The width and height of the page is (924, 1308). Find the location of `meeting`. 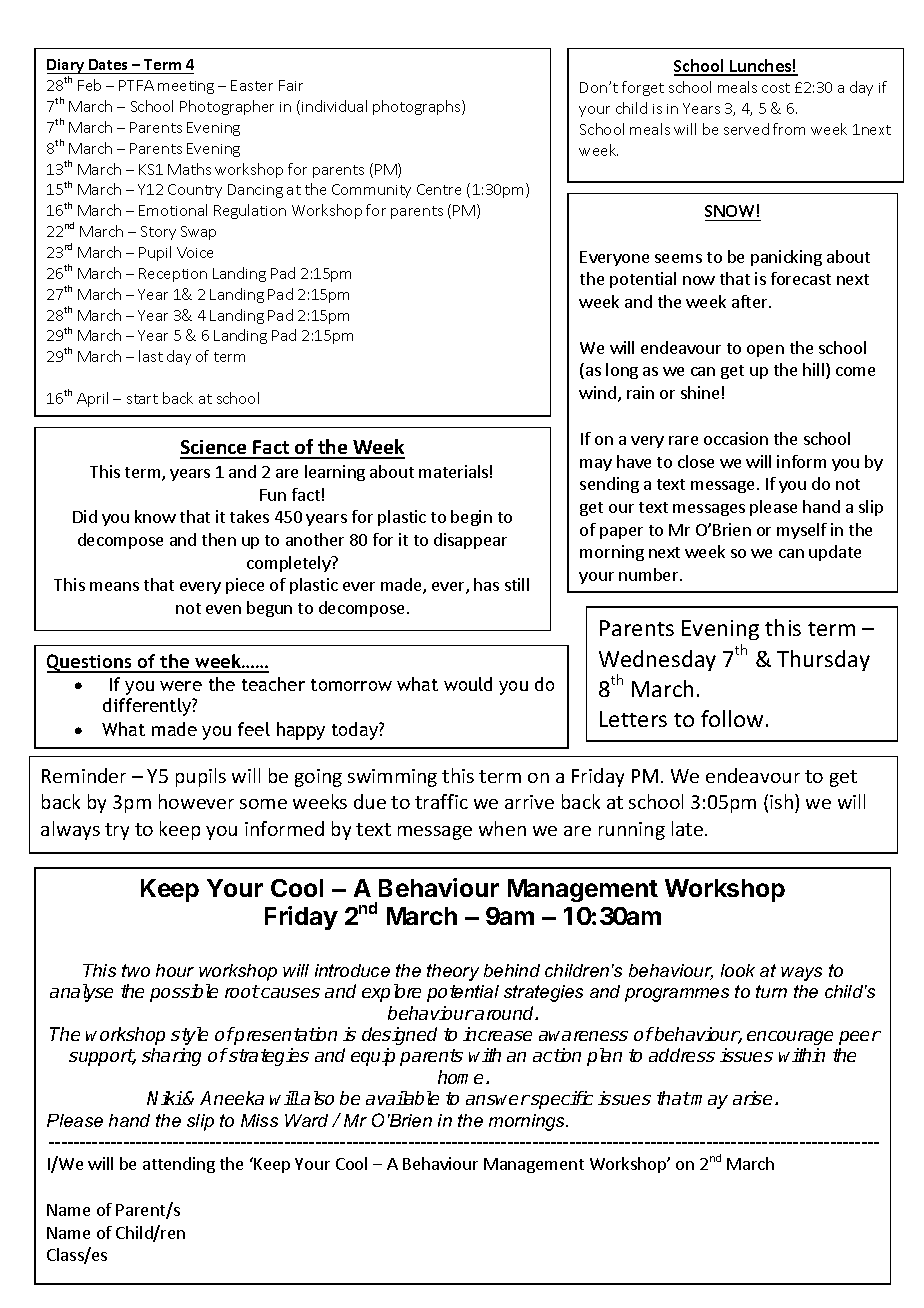

meeting is located at coordinates (186, 87).
